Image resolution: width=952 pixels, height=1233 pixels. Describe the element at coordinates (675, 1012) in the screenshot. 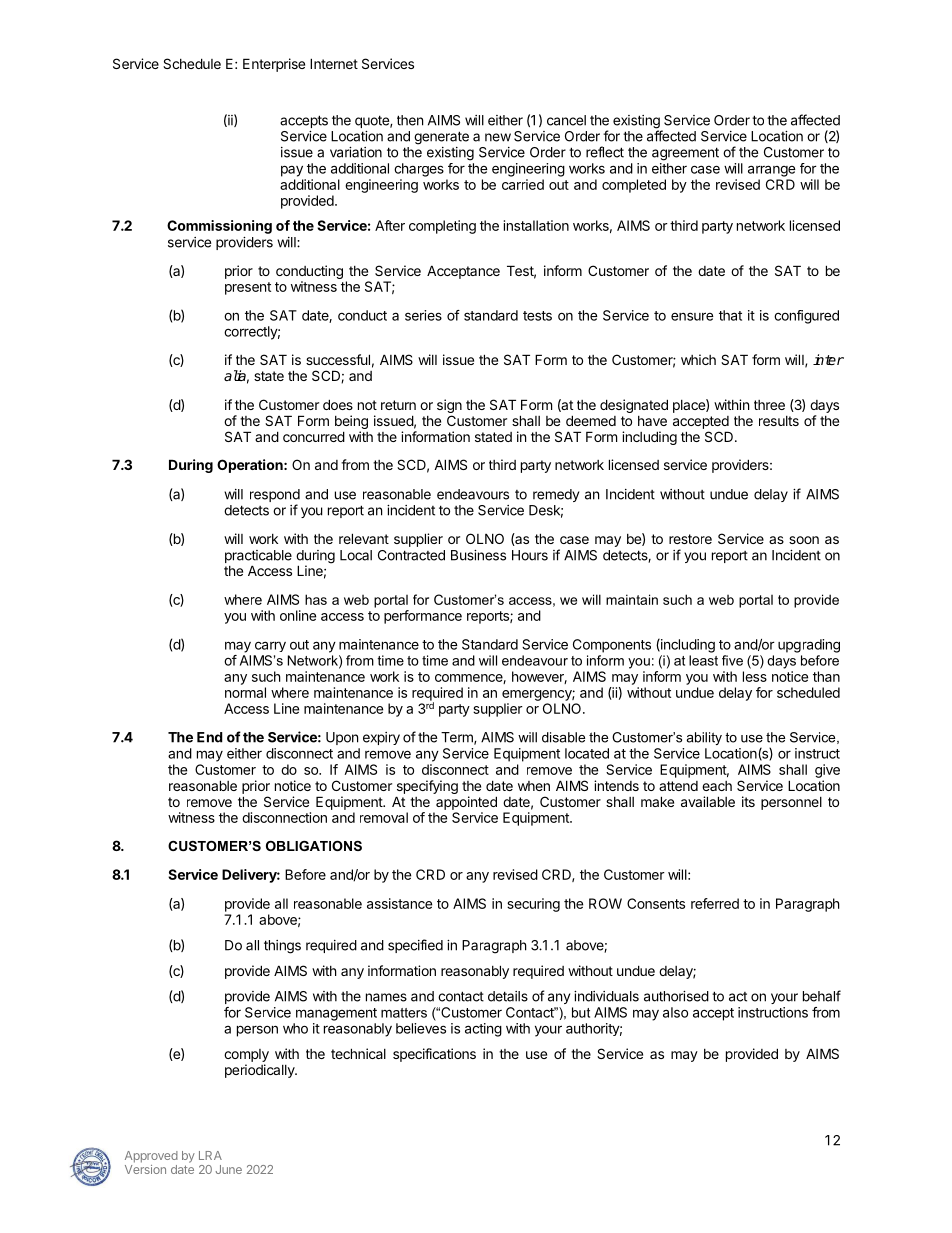

I see `also` at that location.
